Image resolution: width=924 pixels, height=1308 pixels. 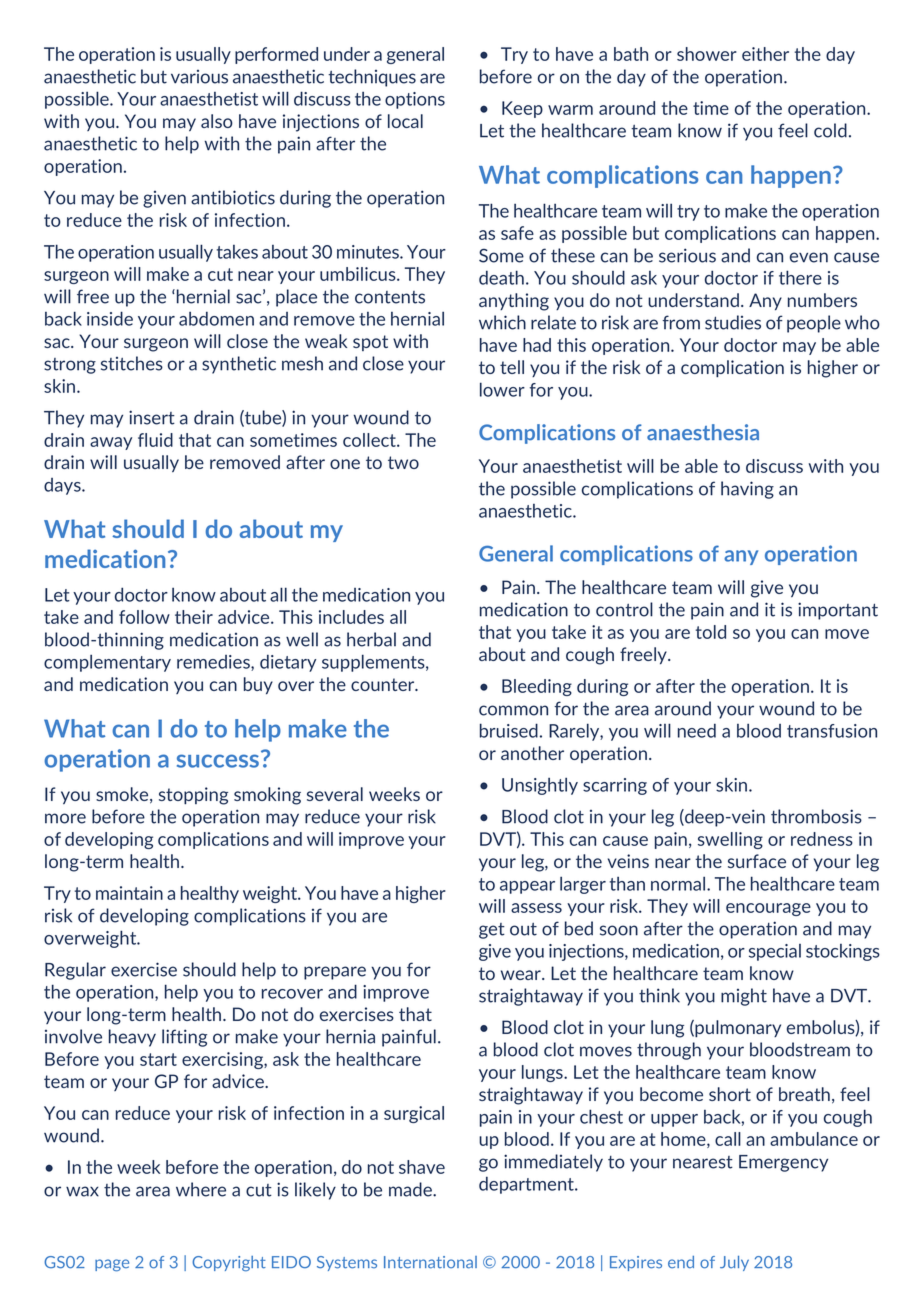 What do you see at coordinates (155, 440) in the screenshot?
I see `fluid` at bounding box center [155, 440].
